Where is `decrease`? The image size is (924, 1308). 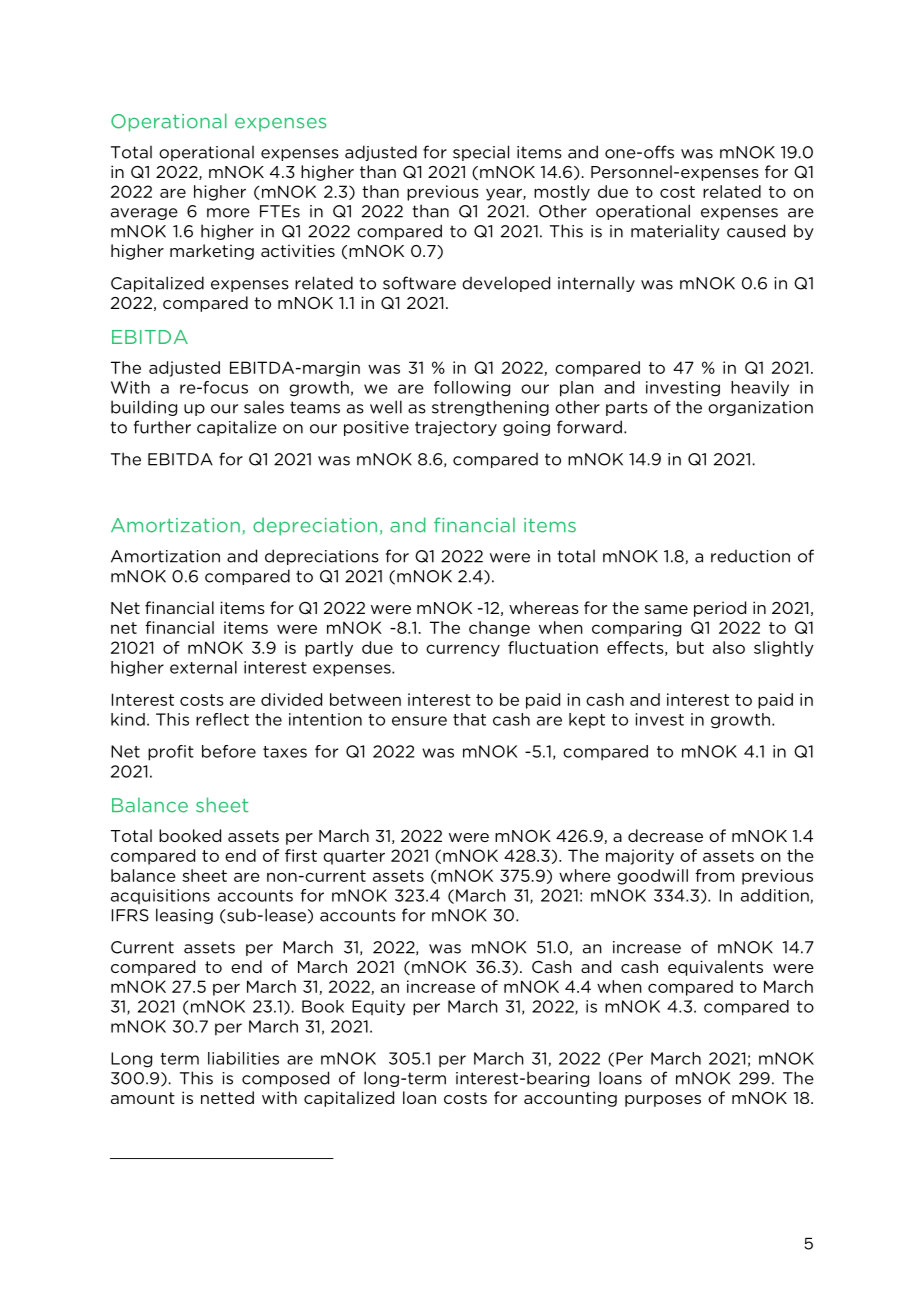 decrease is located at coordinates (665, 835).
